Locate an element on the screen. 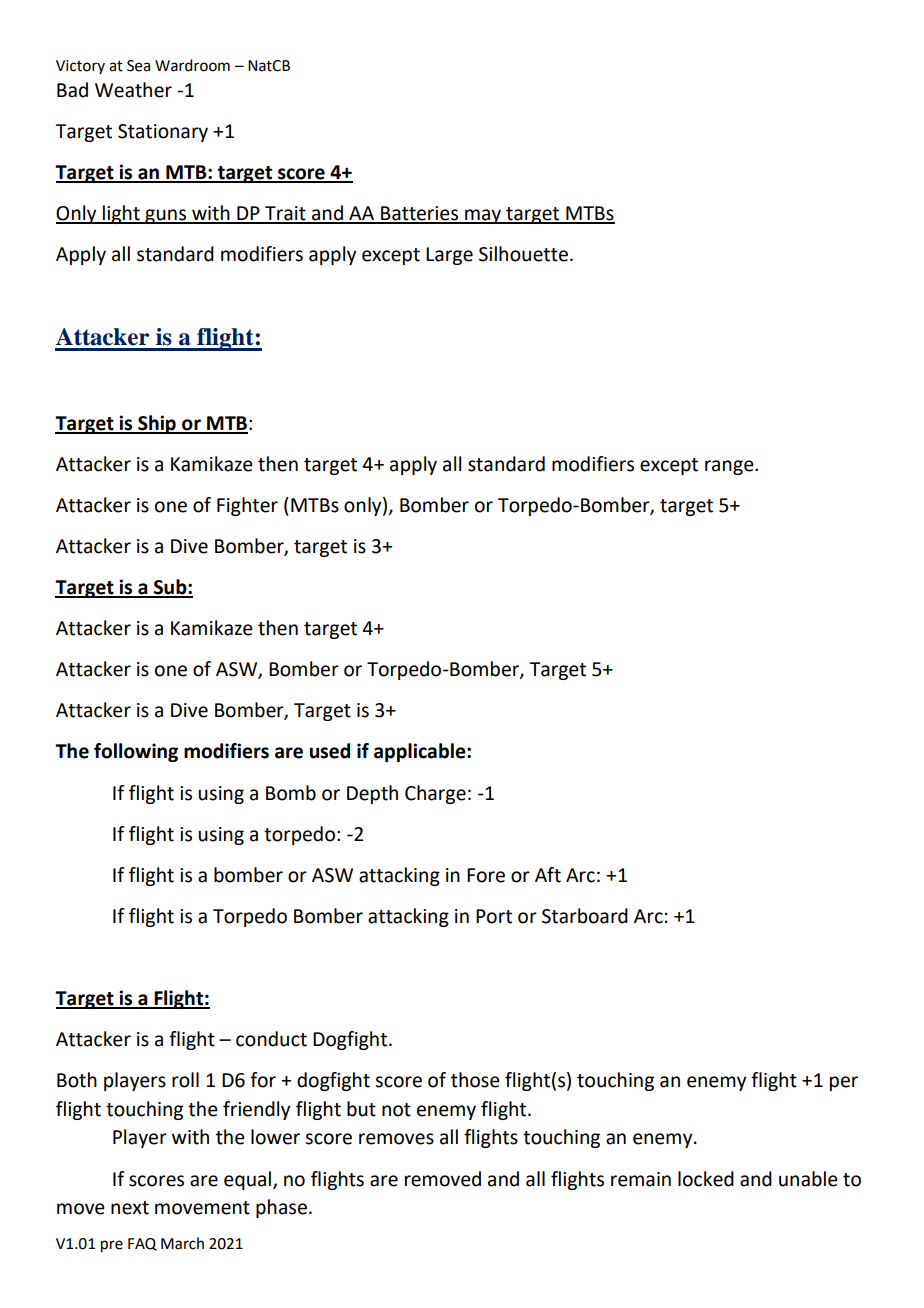 The image size is (924, 1308). may is located at coordinates (483, 216).
